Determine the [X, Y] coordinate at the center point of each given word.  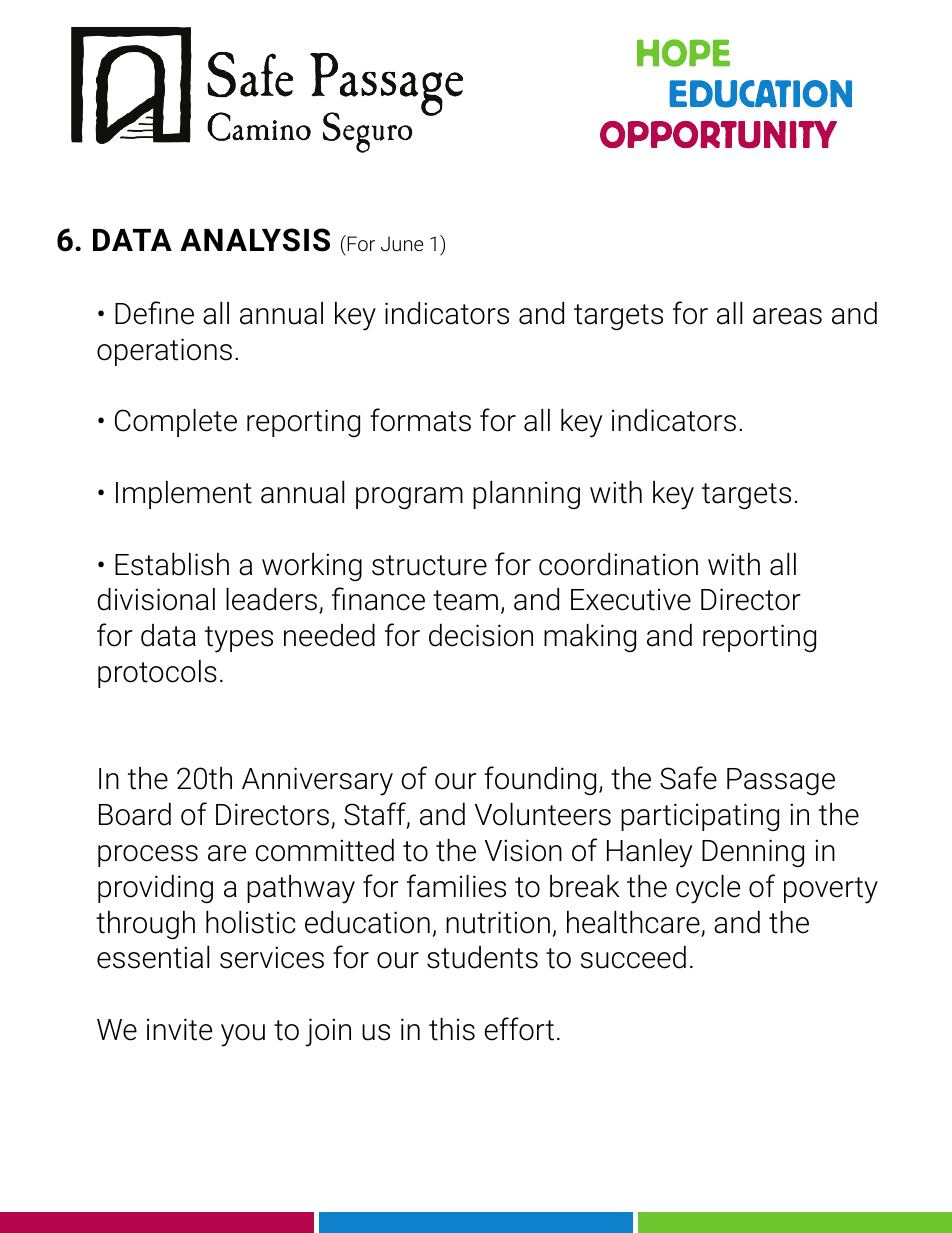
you [243, 1035]
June [402, 243]
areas [787, 316]
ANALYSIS [255, 240]
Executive [631, 599]
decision [481, 635]
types [239, 639]
